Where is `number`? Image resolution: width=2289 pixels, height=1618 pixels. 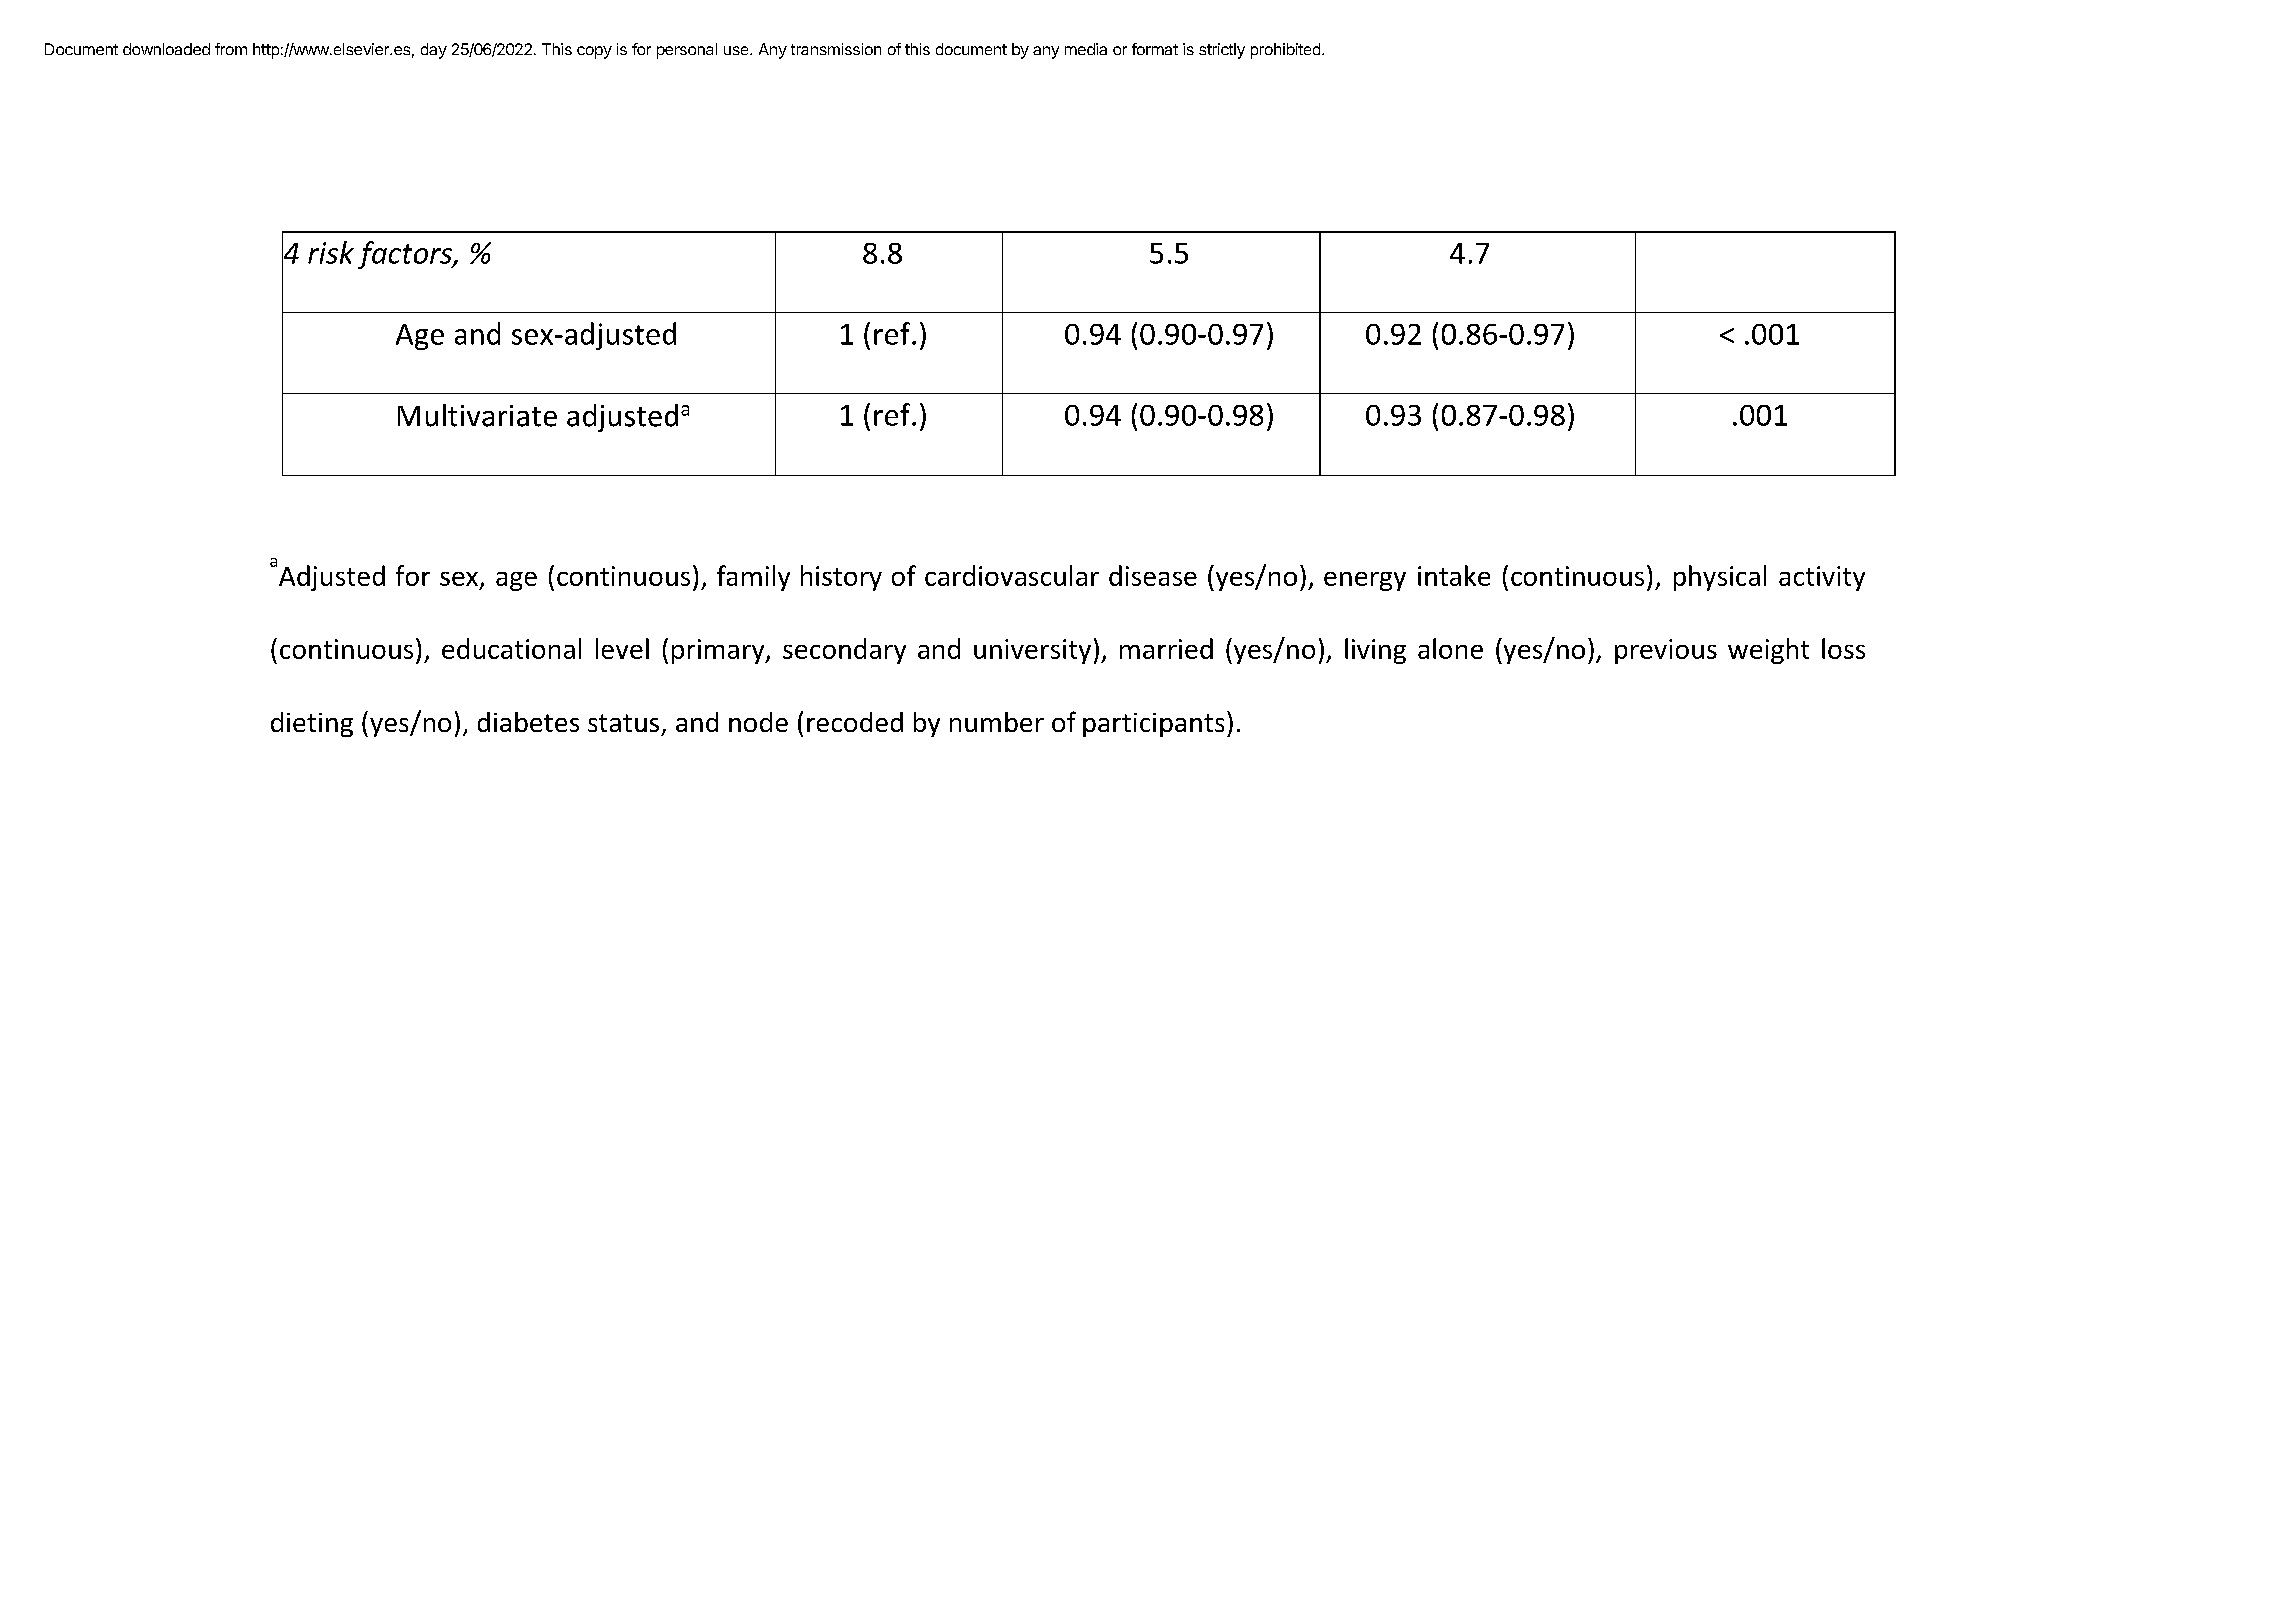 number is located at coordinates (997, 722).
